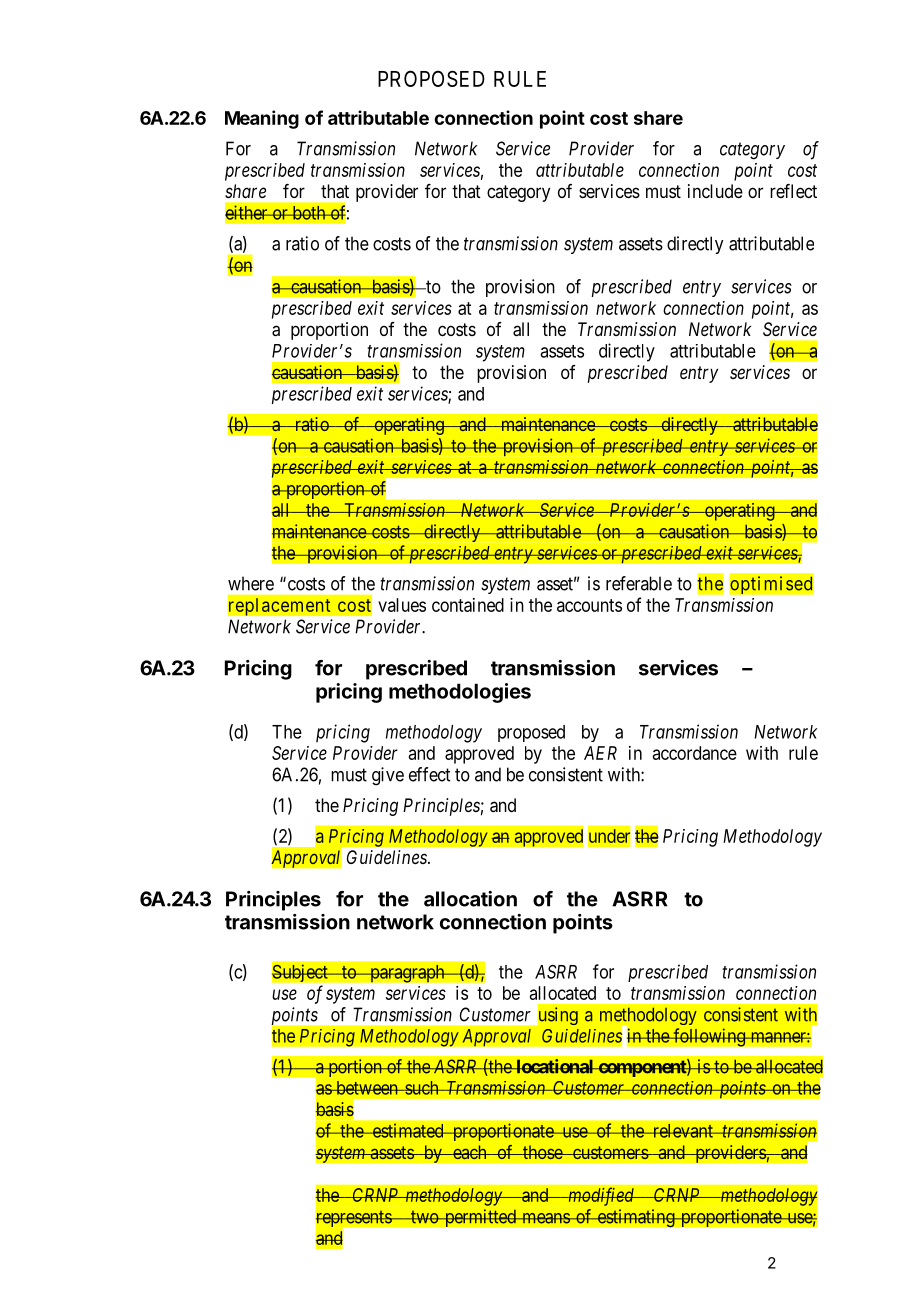 This image has width=924, height=1308. I want to click on values, so click(402, 605).
